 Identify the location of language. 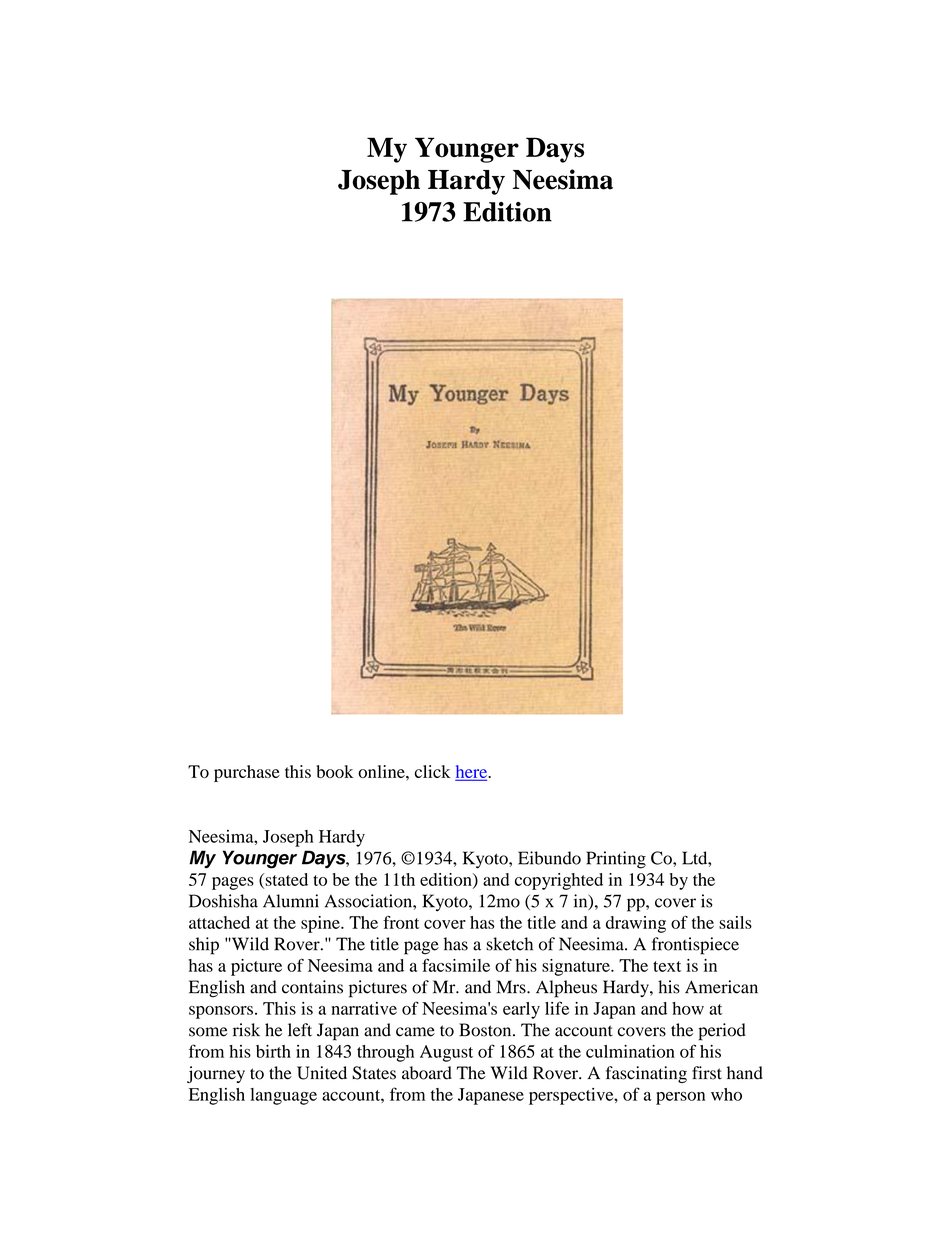
(283, 1096).
